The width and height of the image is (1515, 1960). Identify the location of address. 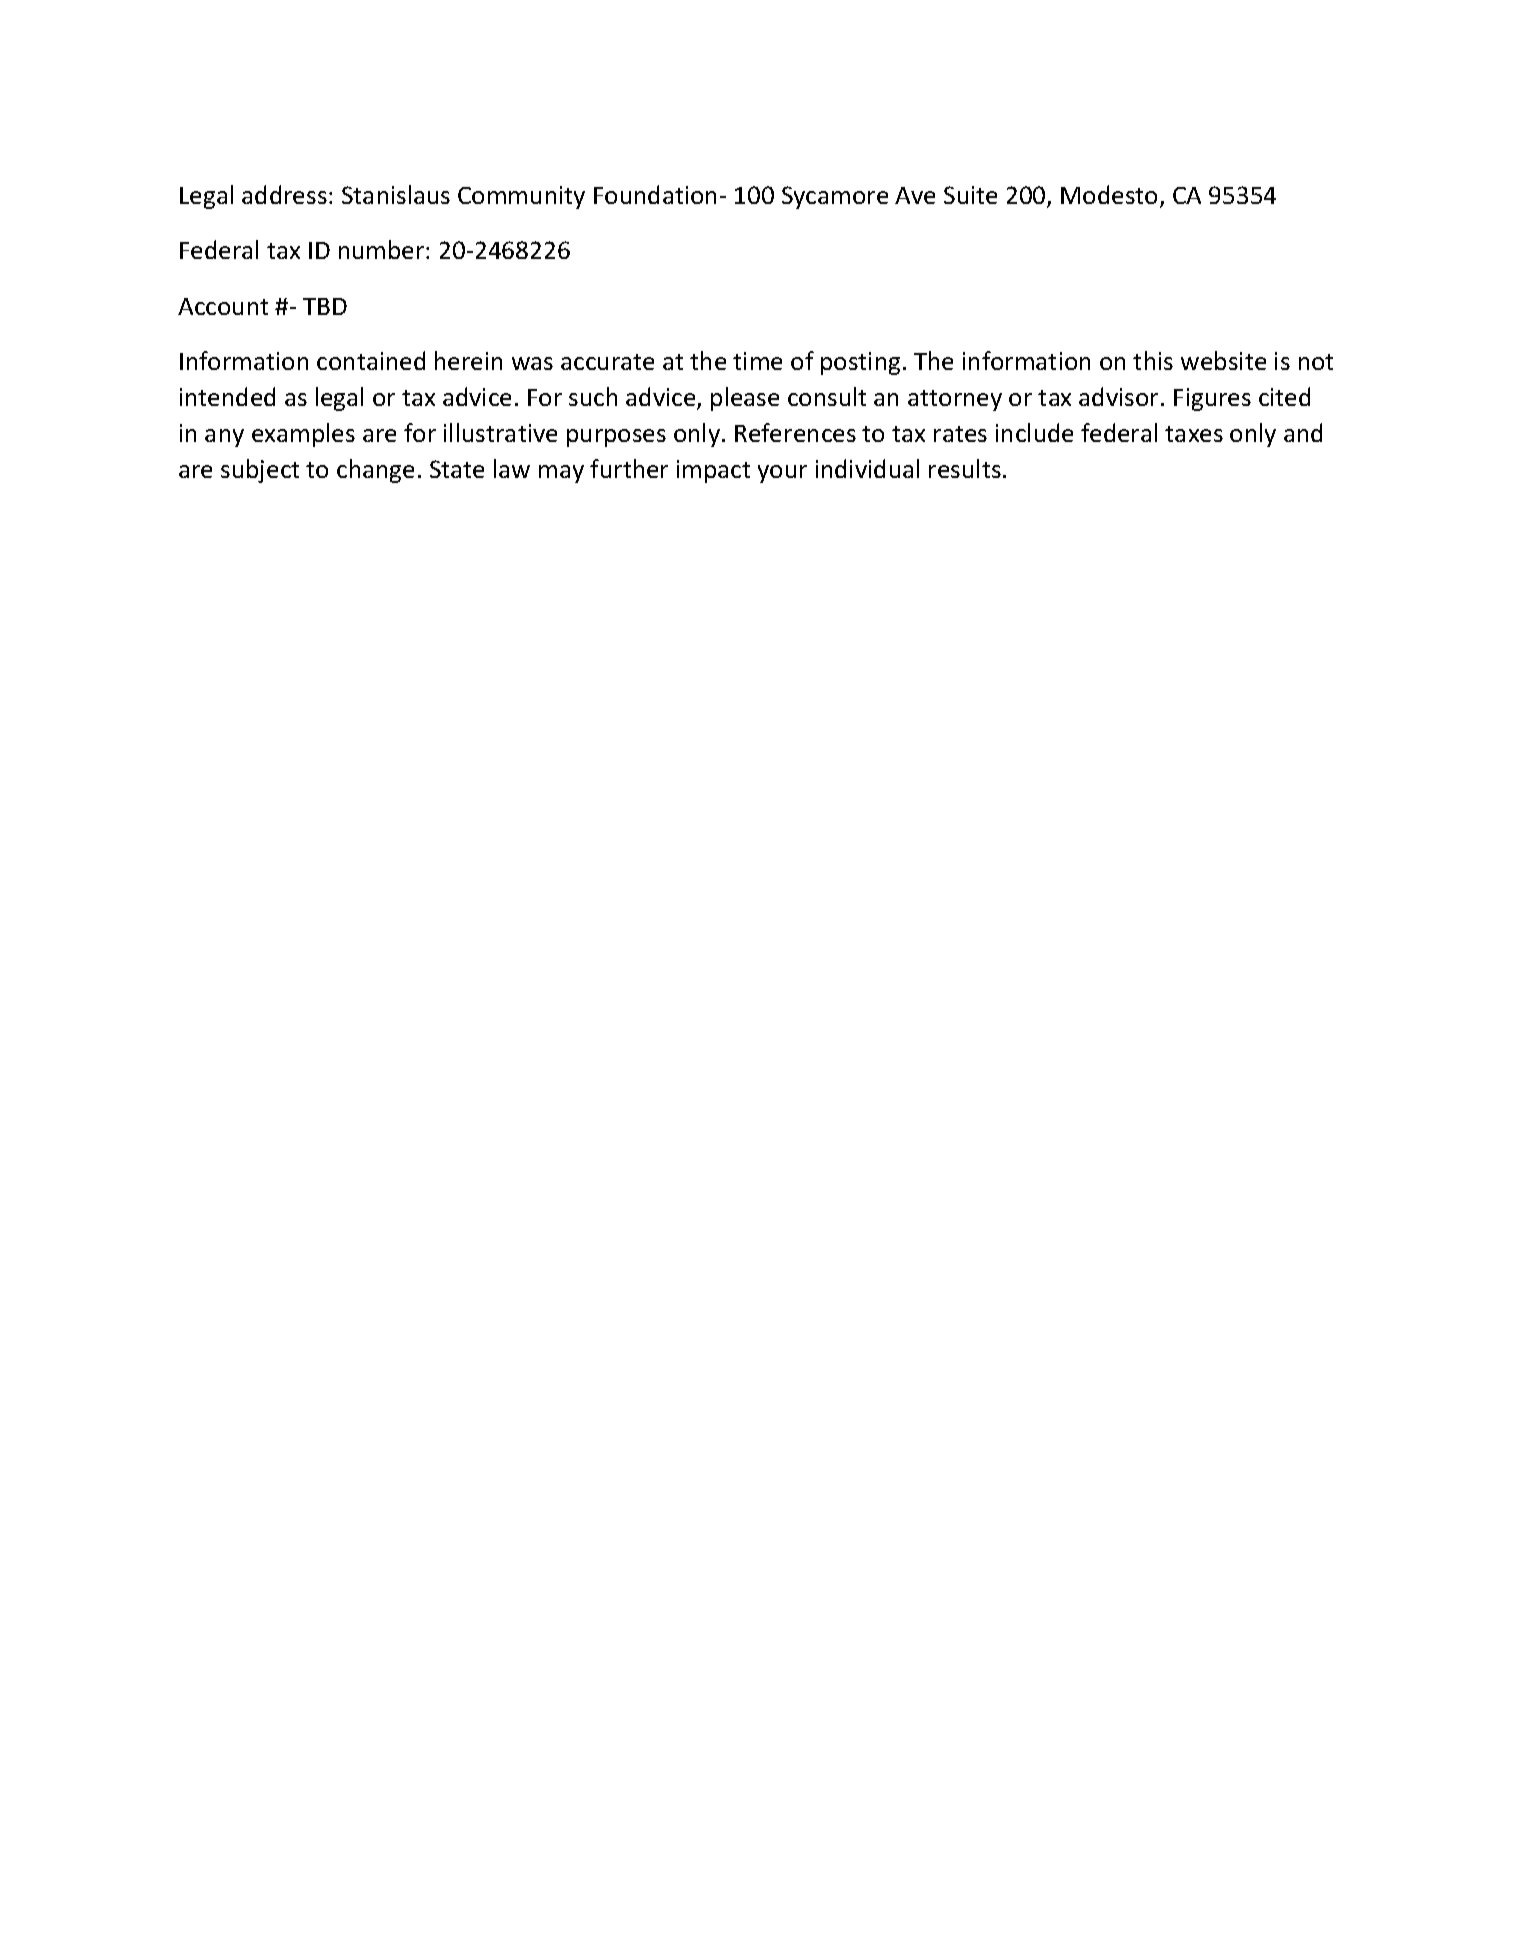
(284, 194).
